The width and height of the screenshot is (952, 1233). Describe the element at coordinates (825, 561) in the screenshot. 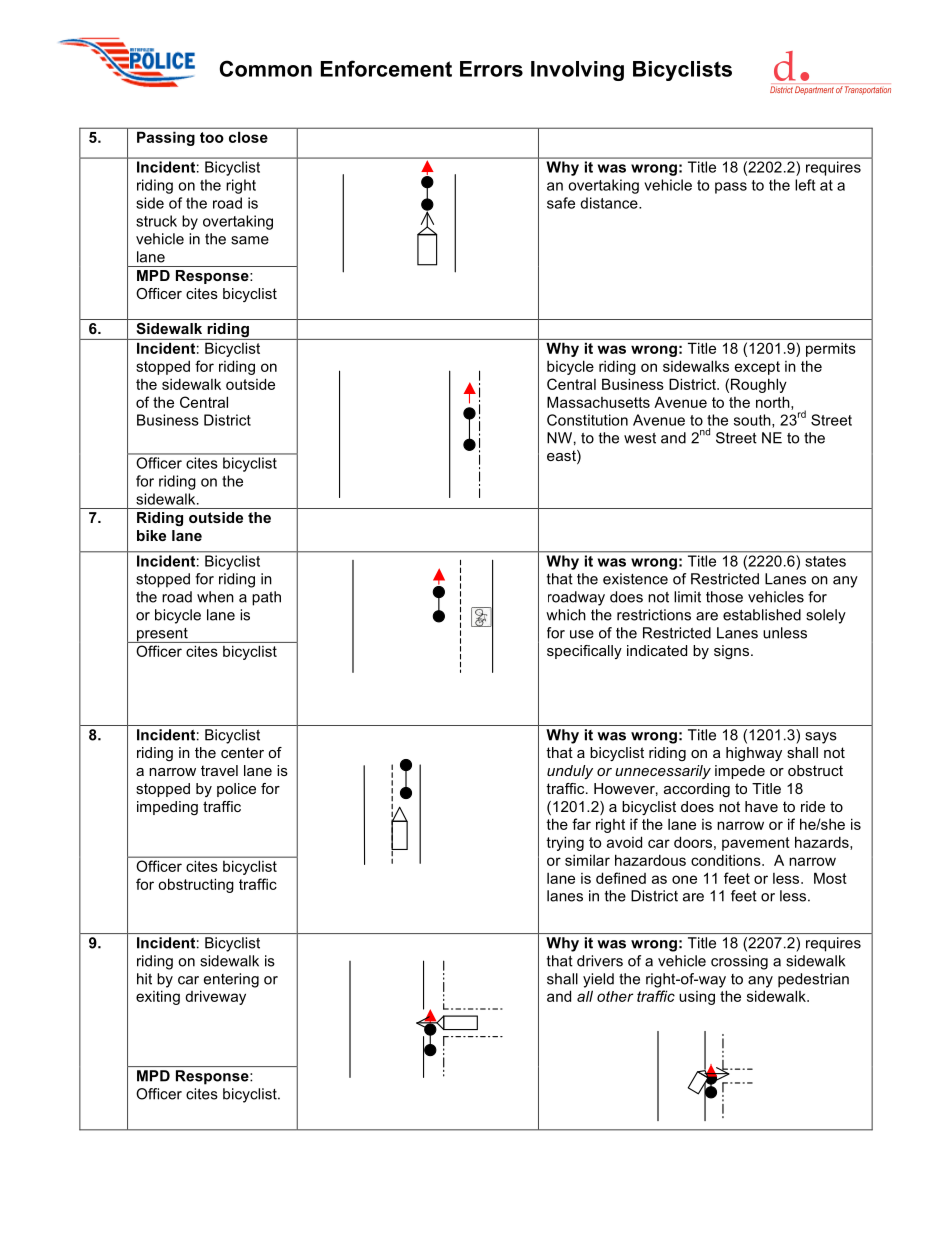

I see `states` at that location.
